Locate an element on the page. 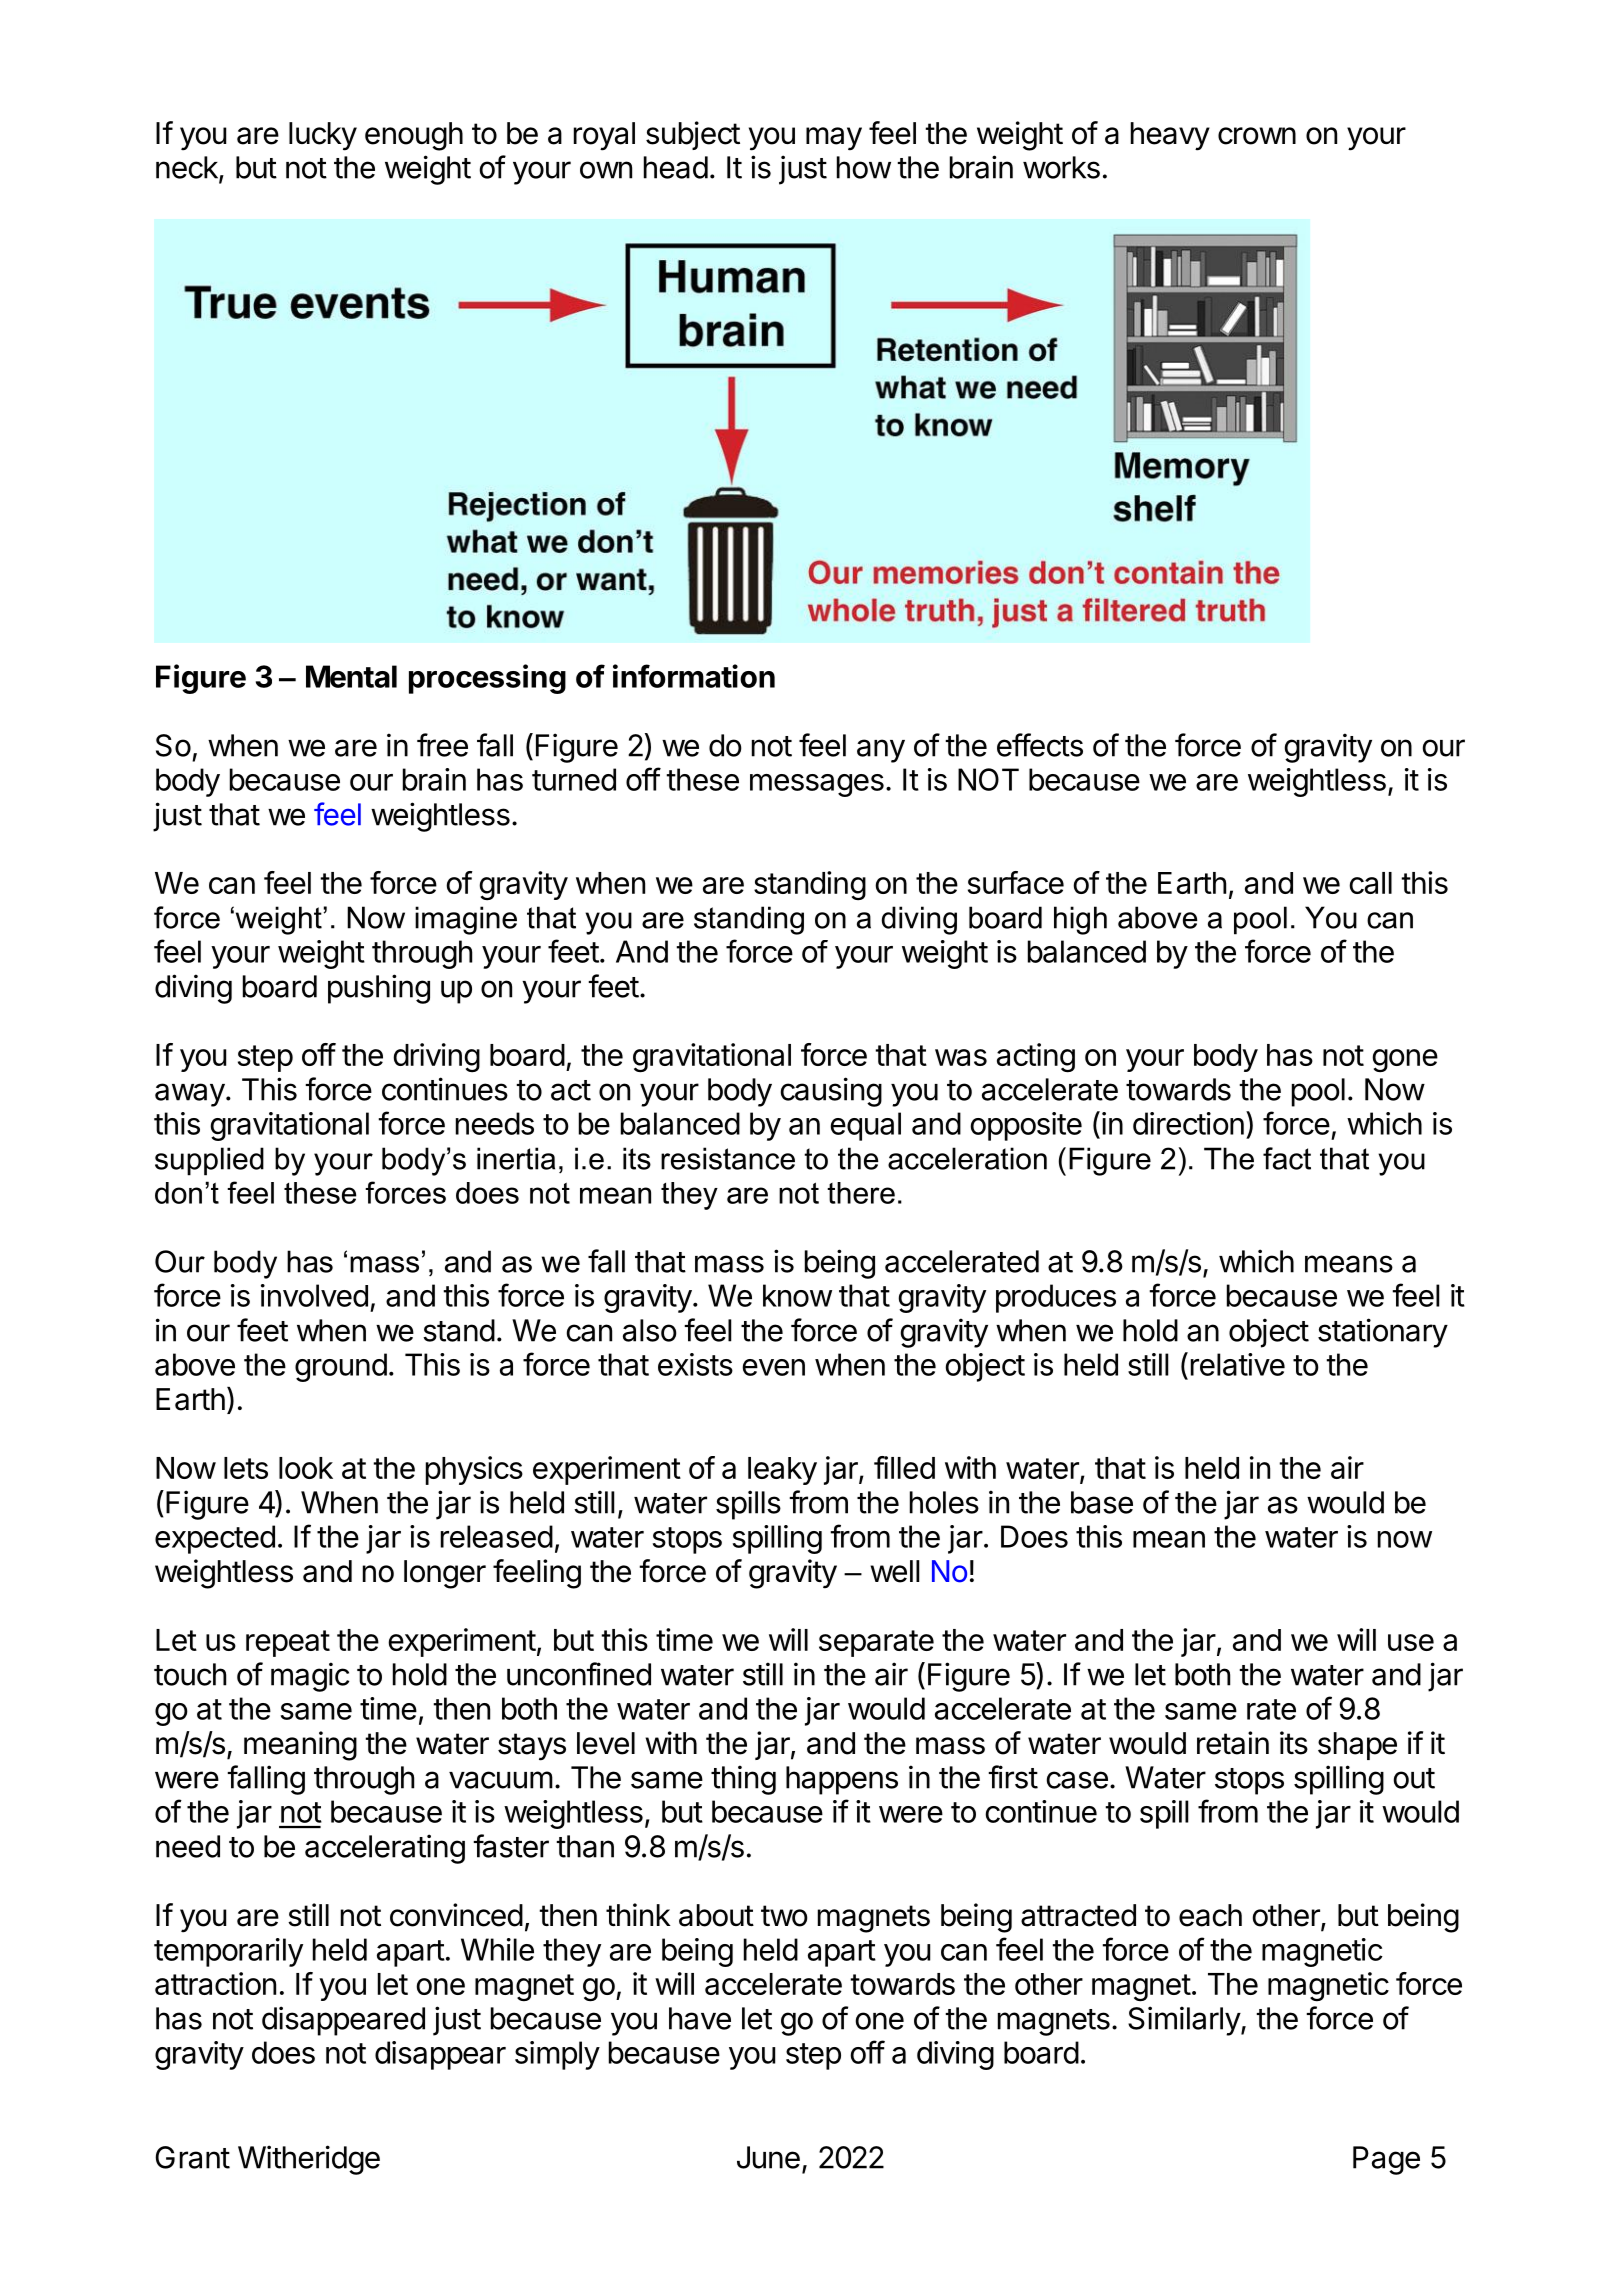 This page has width=1619, height=2290. how is located at coordinates (864, 167).
